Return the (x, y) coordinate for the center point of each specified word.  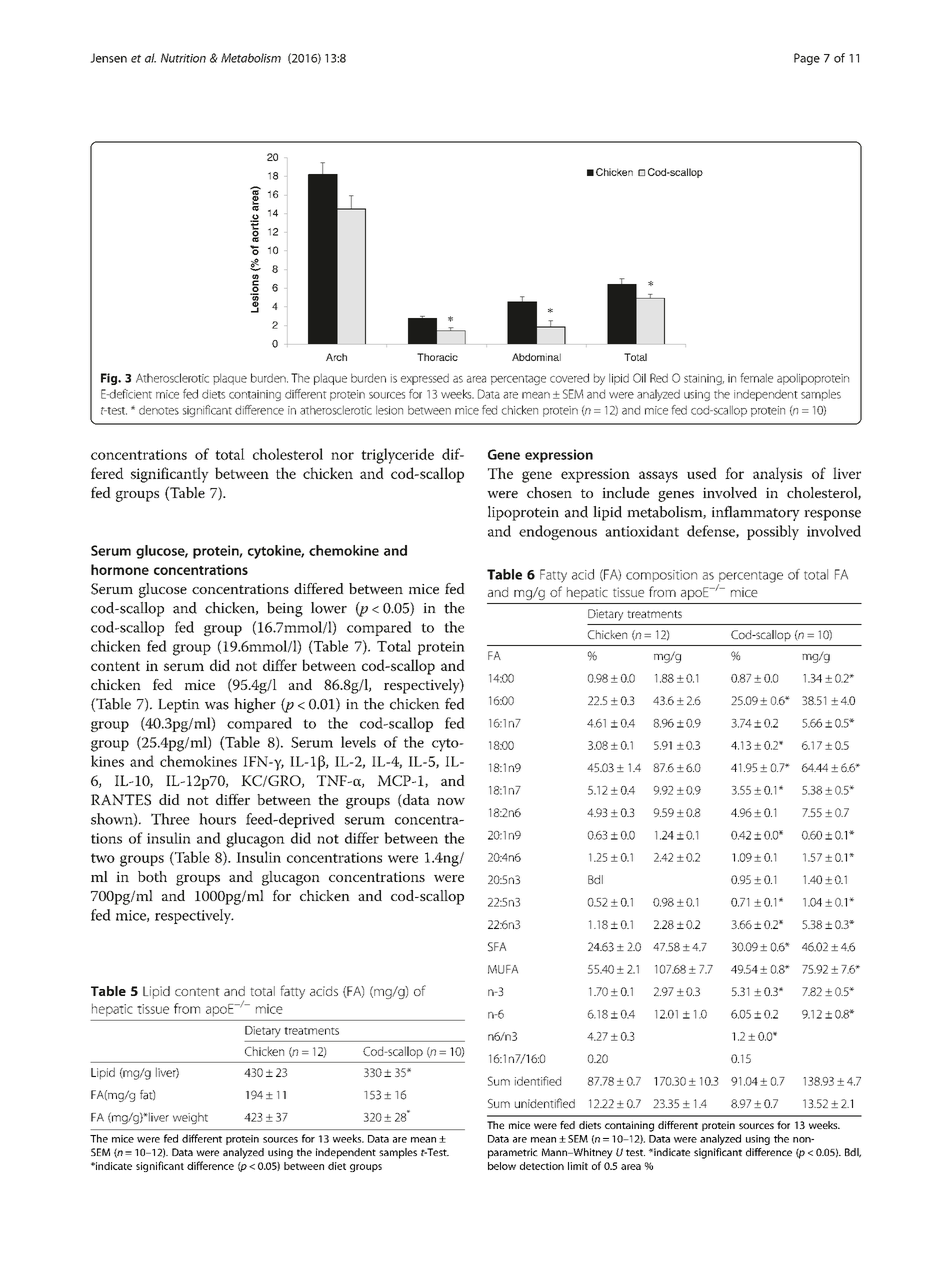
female (756, 378)
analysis (777, 475)
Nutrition (183, 58)
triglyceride (397, 456)
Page (807, 59)
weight (190, 1118)
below (502, 1166)
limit (578, 1166)
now (451, 801)
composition (661, 576)
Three (170, 819)
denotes (159, 410)
